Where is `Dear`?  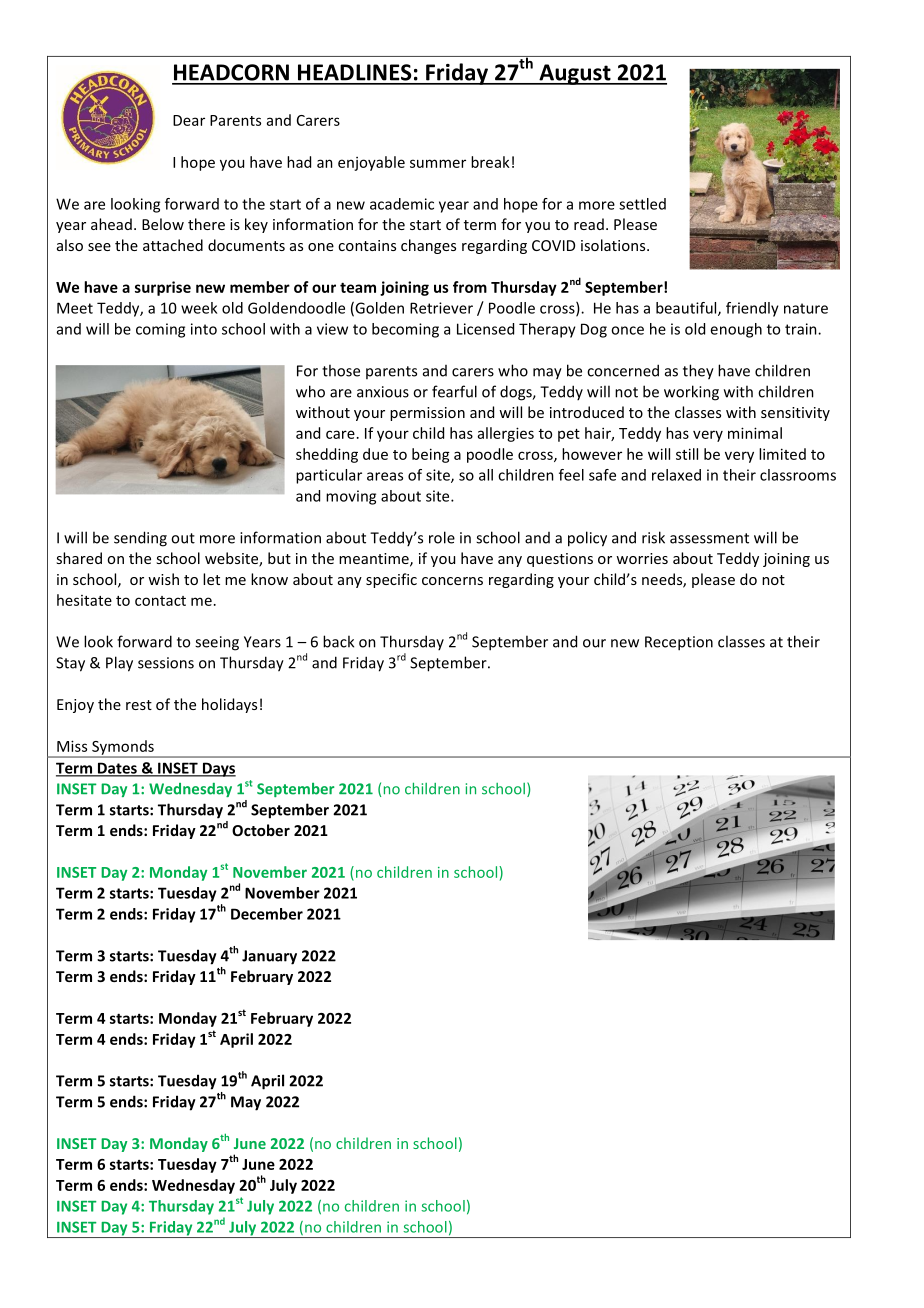
Dear is located at coordinates (189, 120).
